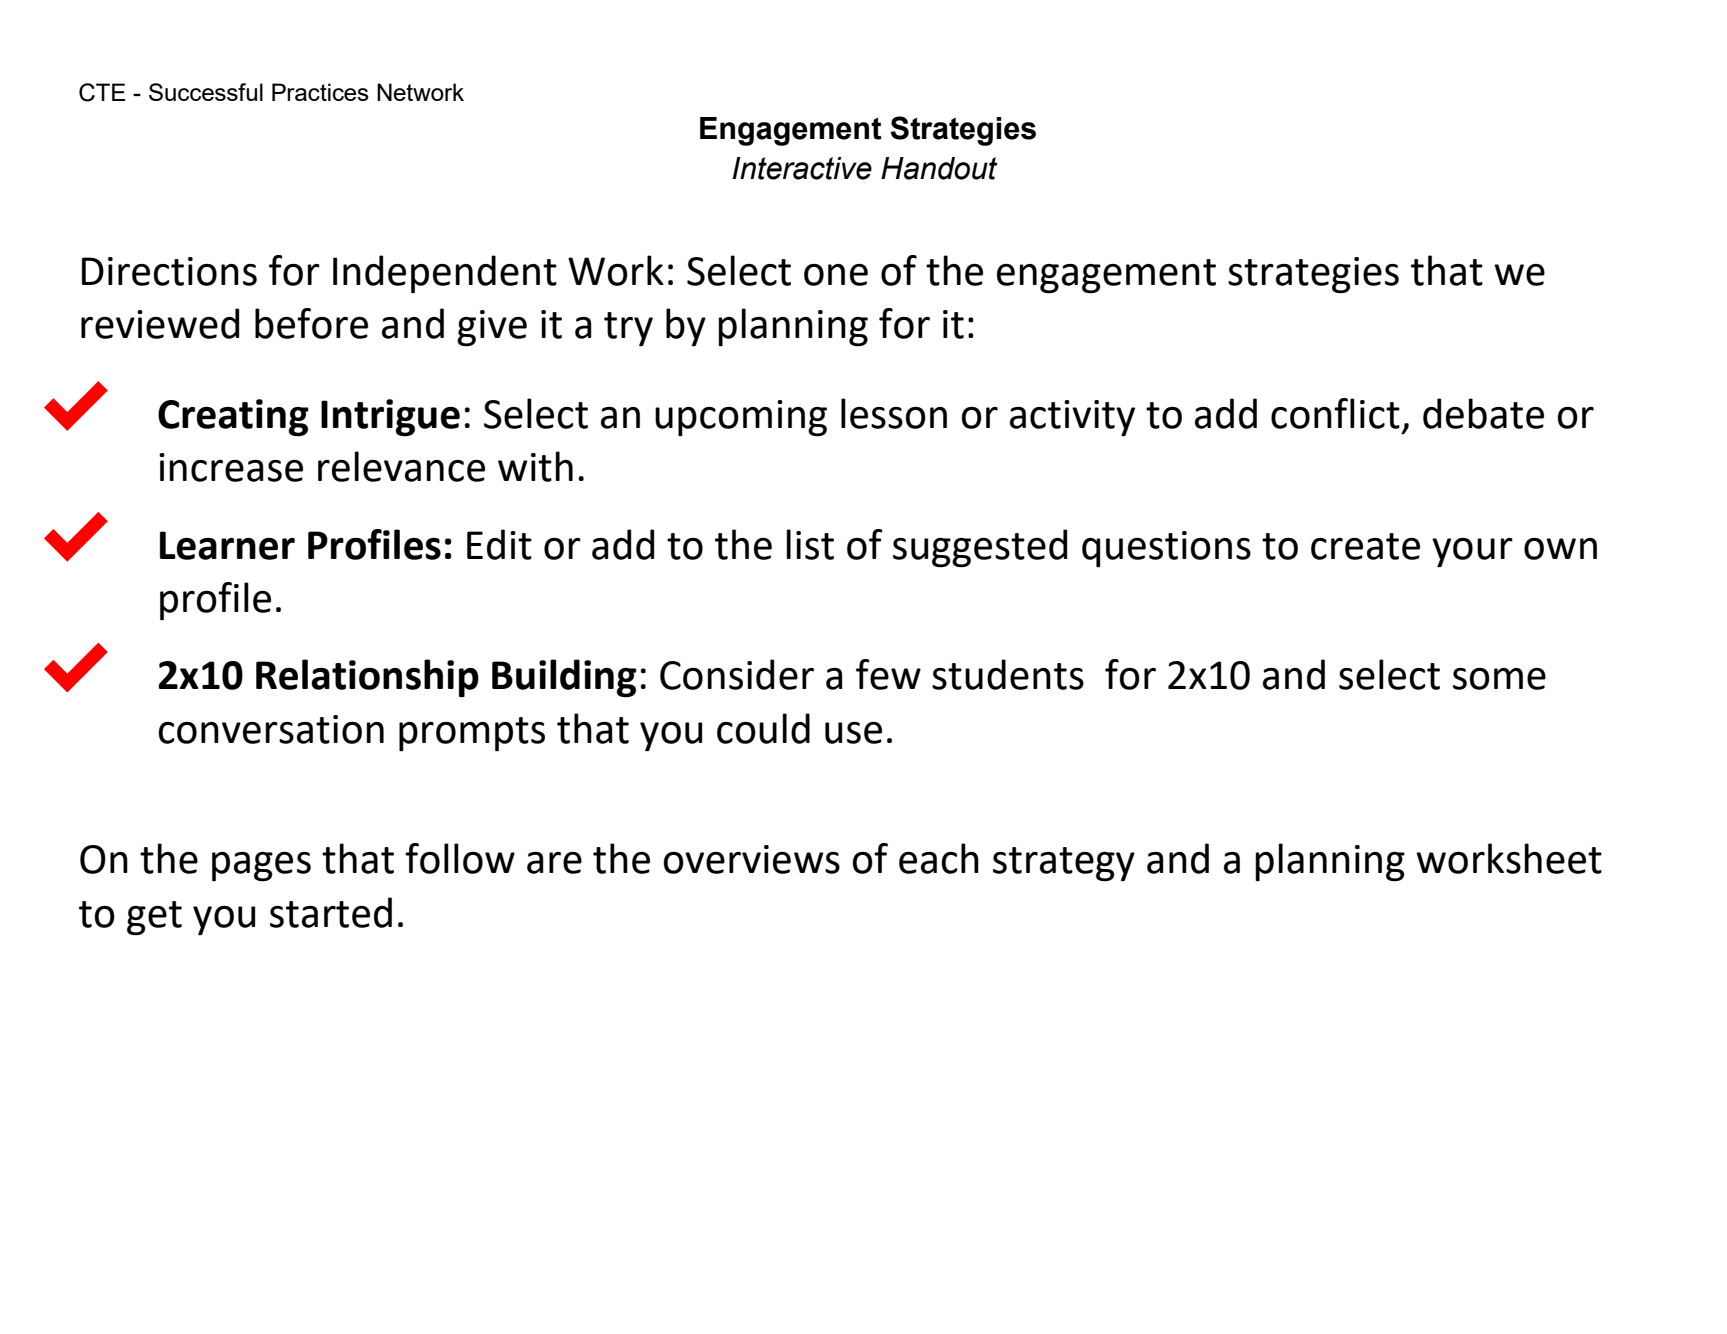  I want to click on Handout, so click(939, 168).
